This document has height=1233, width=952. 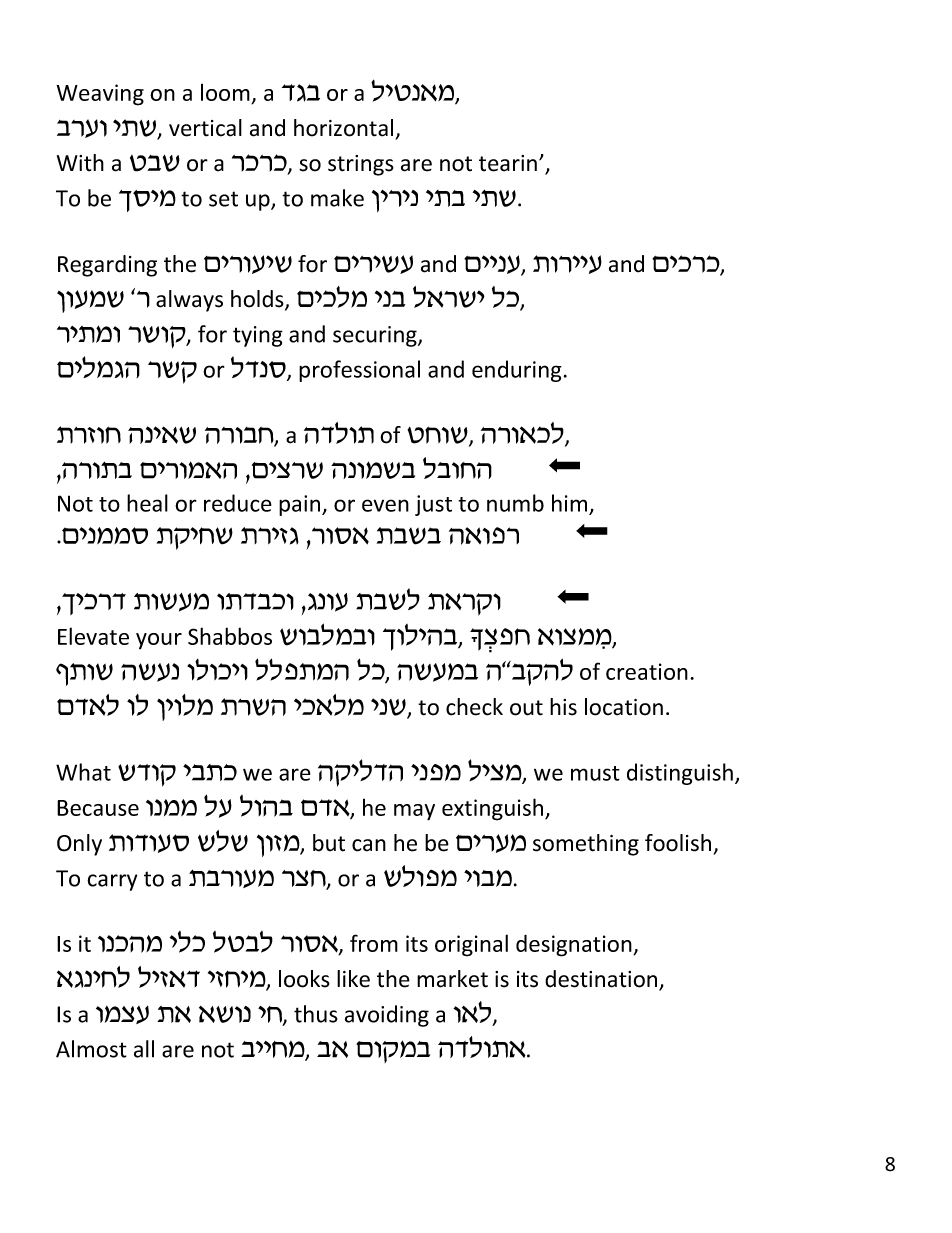 What do you see at coordinates (147, 503) in the document?
I see `heal` at bounding box center [147, 503].
